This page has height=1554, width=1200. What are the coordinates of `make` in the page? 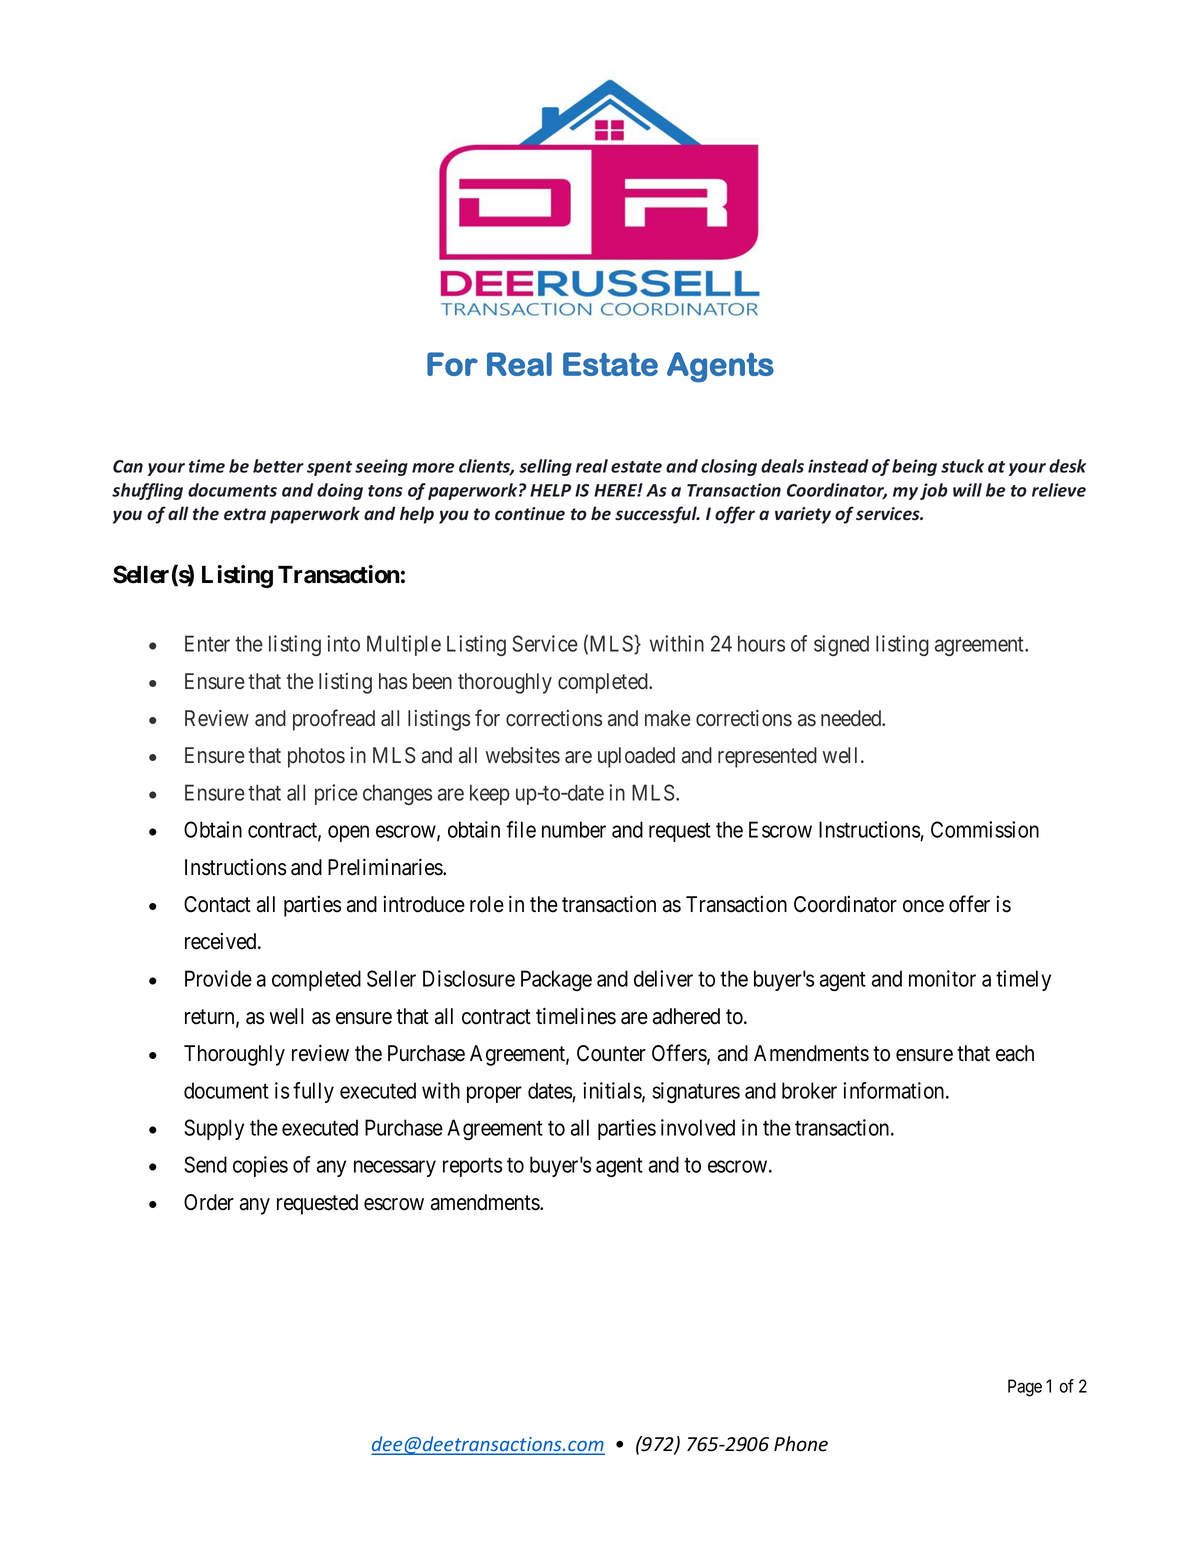 It's located at (668, 718).
